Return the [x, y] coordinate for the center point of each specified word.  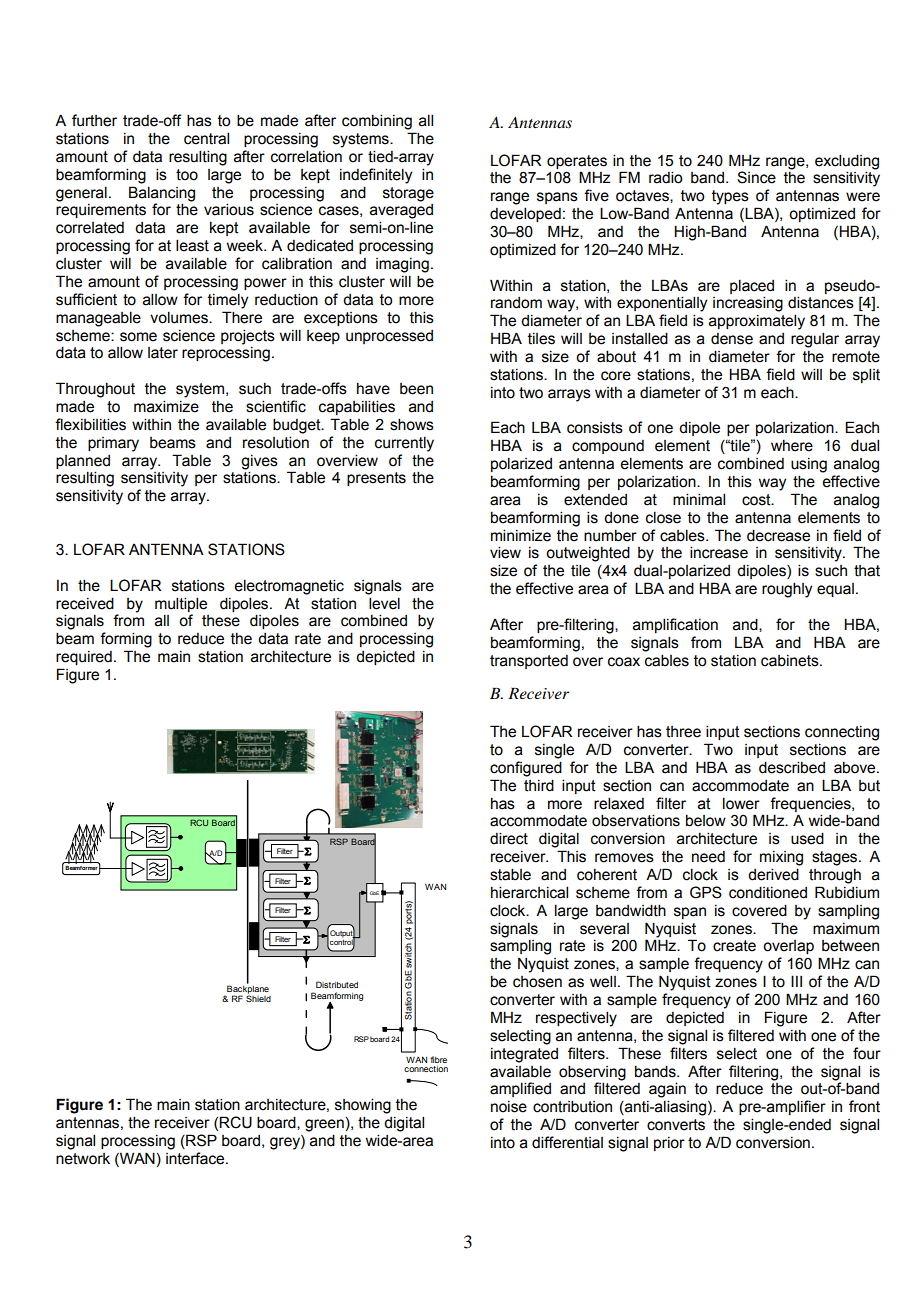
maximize [166, 406]
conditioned [768, 892]
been [416, 389]
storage [408, 194]
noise [509, 1107]
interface [196, 1158]
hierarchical [529, 892]
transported [529, 662]
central [206, 138]
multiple [181, 604]
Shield [258, 997]
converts [676, 1125]
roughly [787, 590]
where [792, 446]
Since [756, 177]
